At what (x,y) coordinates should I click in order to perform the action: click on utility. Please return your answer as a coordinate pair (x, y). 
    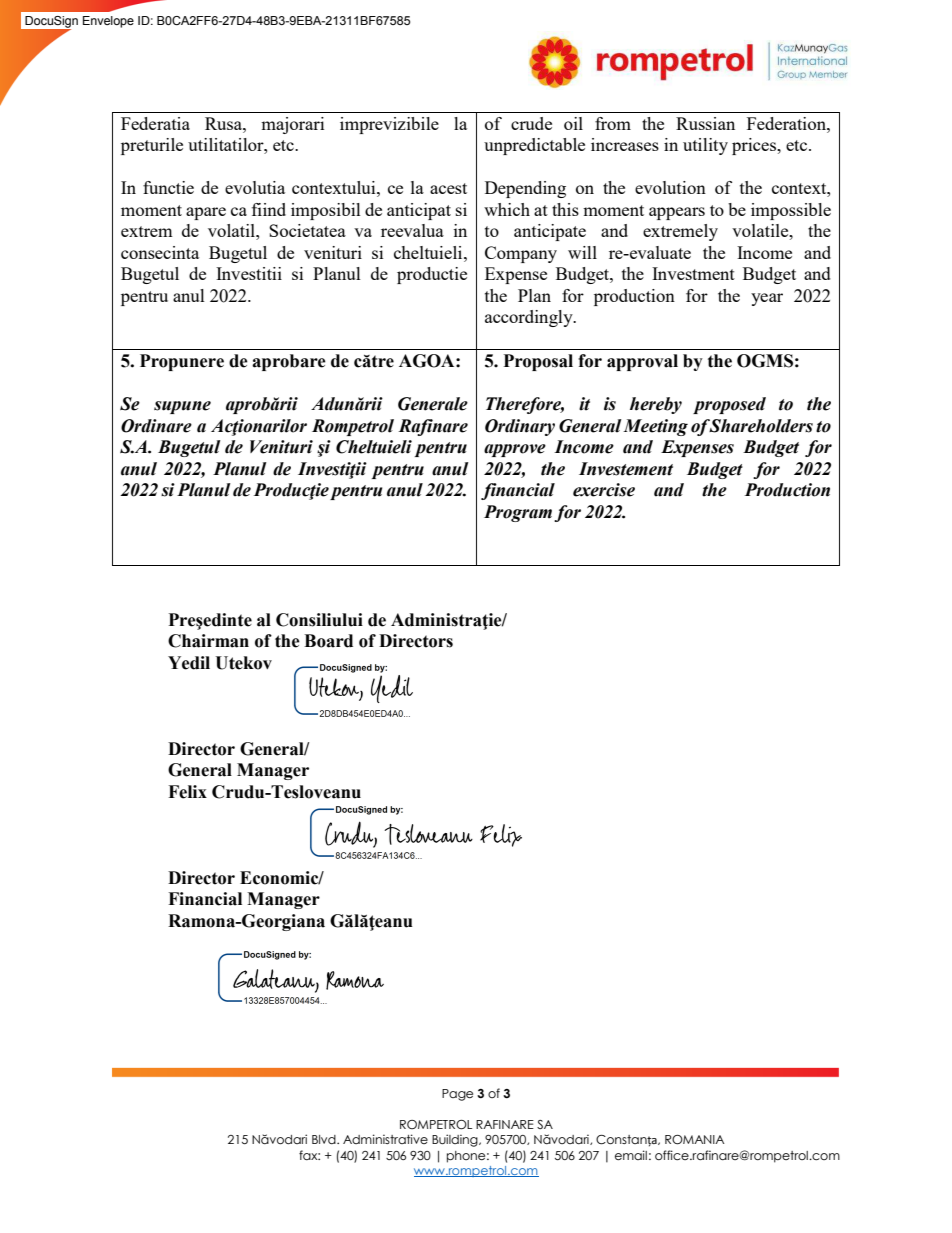
    Looking at the image, I should click on (705, 146).
